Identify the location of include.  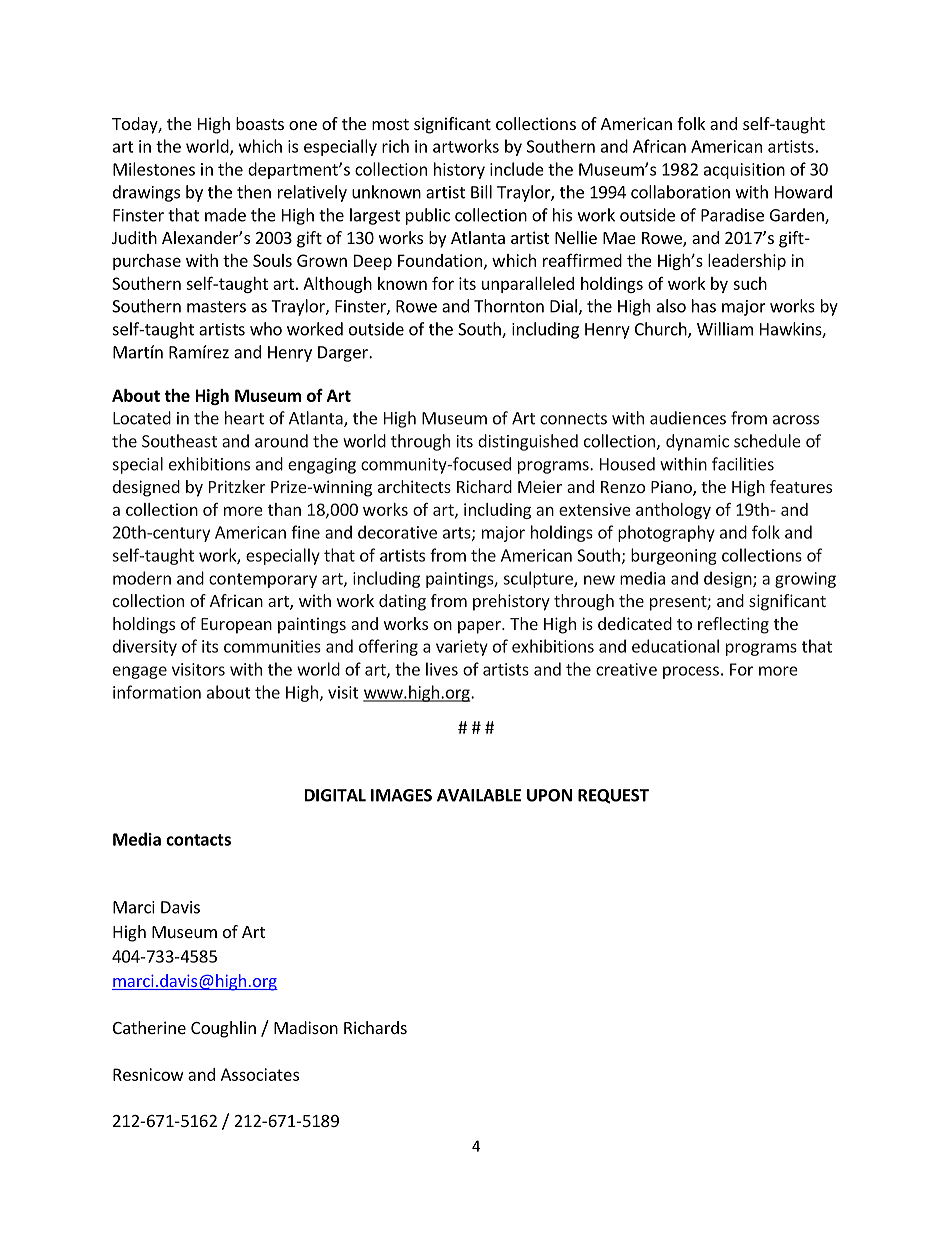
(517, 169).
